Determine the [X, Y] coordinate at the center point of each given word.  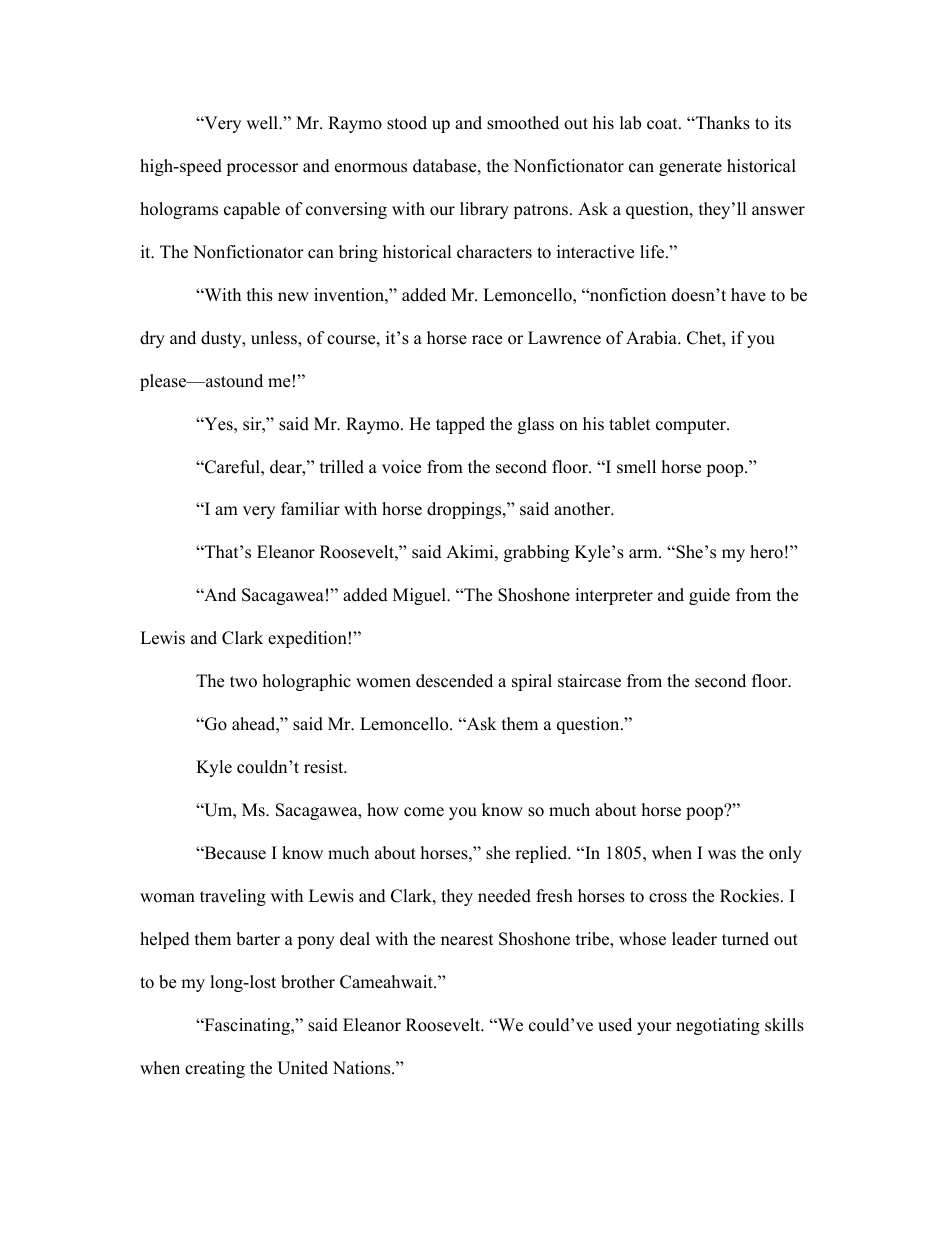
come [424, 812]
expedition [307, 639]
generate [690, 168]
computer [692, 426]
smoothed [523, 123]
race [487, 340]
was [722, 855]
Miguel [420, 596]
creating [215, 1069]
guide [709, 596]
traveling [233, 897]
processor [262, 169]
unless [275, 339]
